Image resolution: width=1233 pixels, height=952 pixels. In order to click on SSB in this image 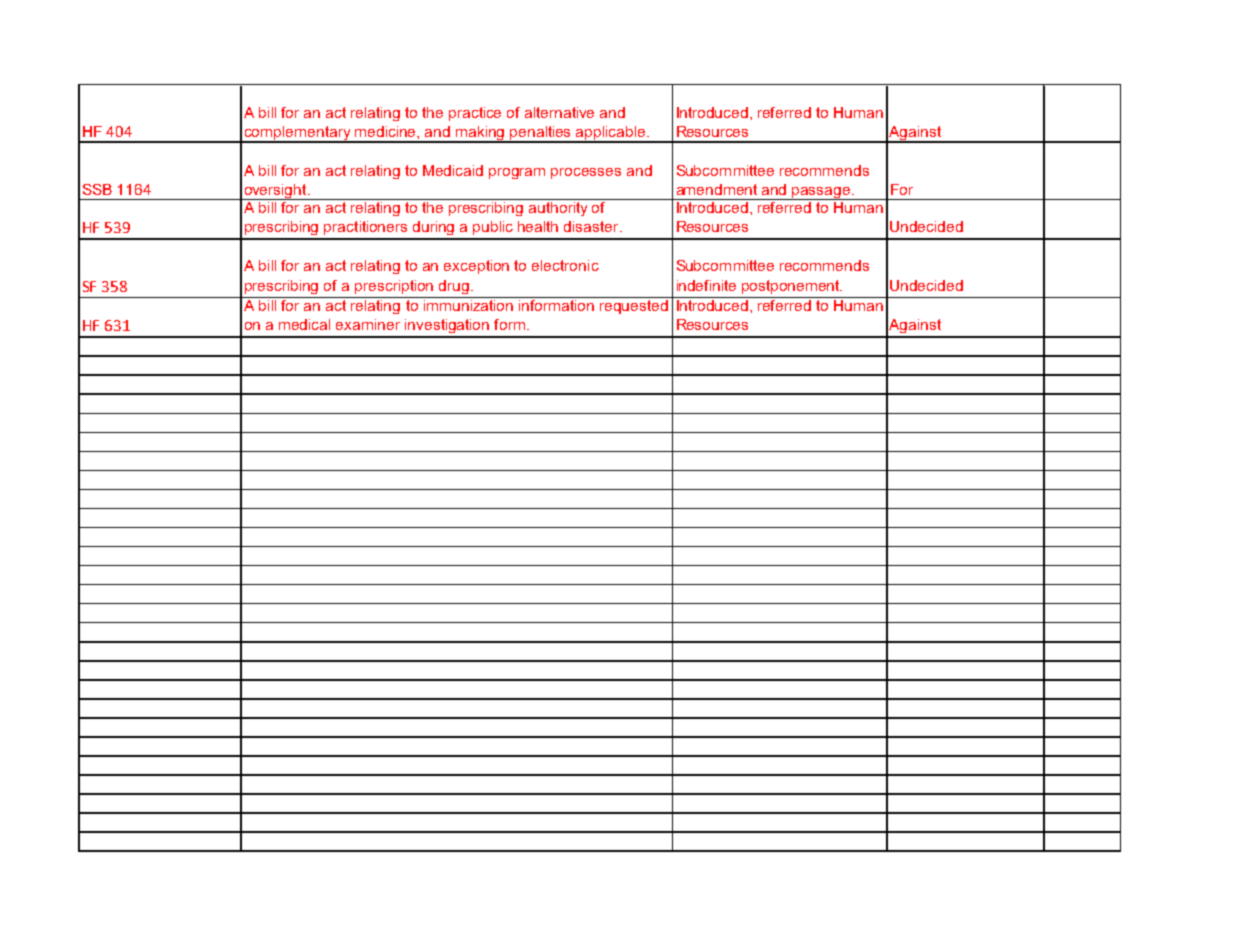, I will do `click(97, 189)`.
